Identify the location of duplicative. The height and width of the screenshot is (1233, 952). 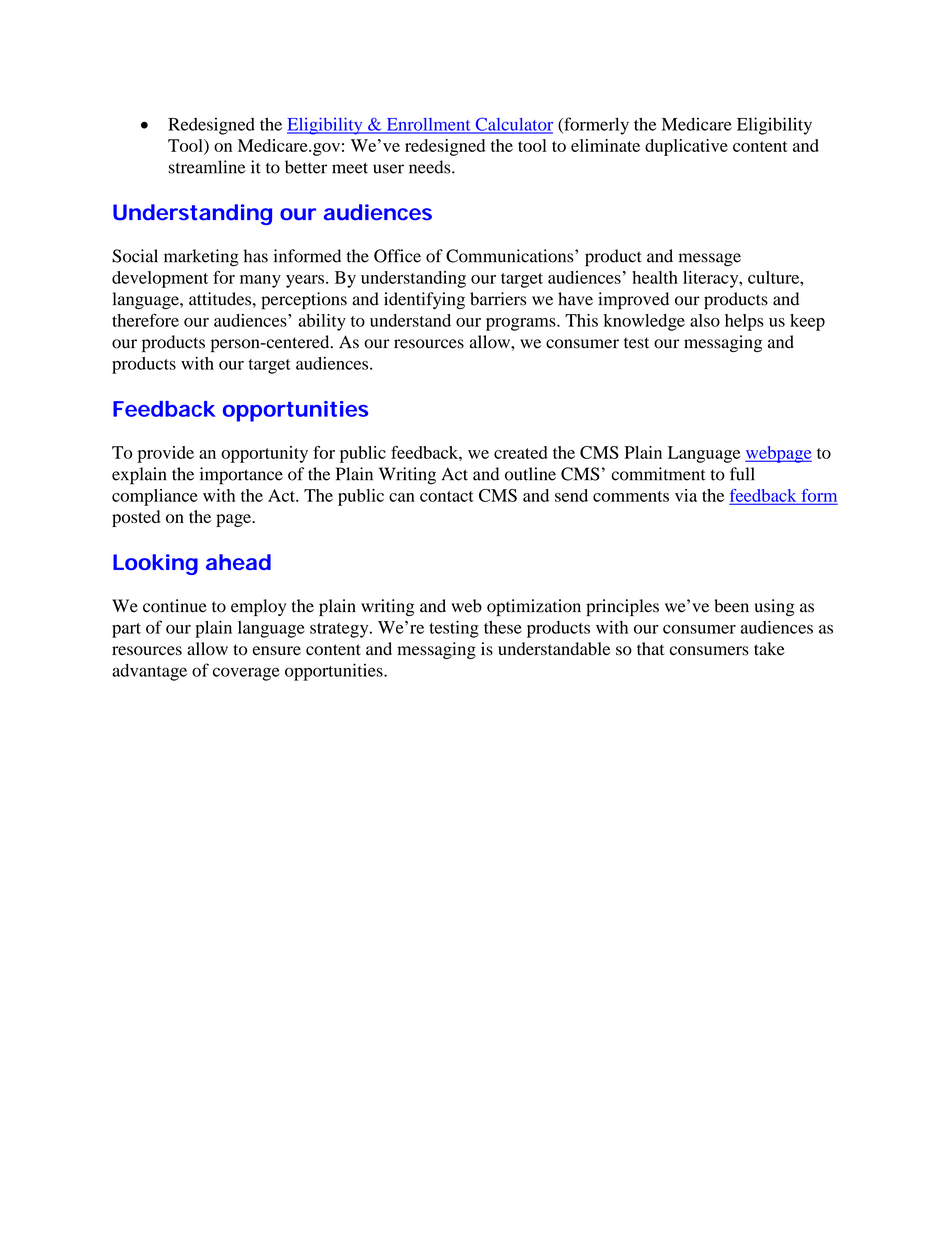
(686, 147).
